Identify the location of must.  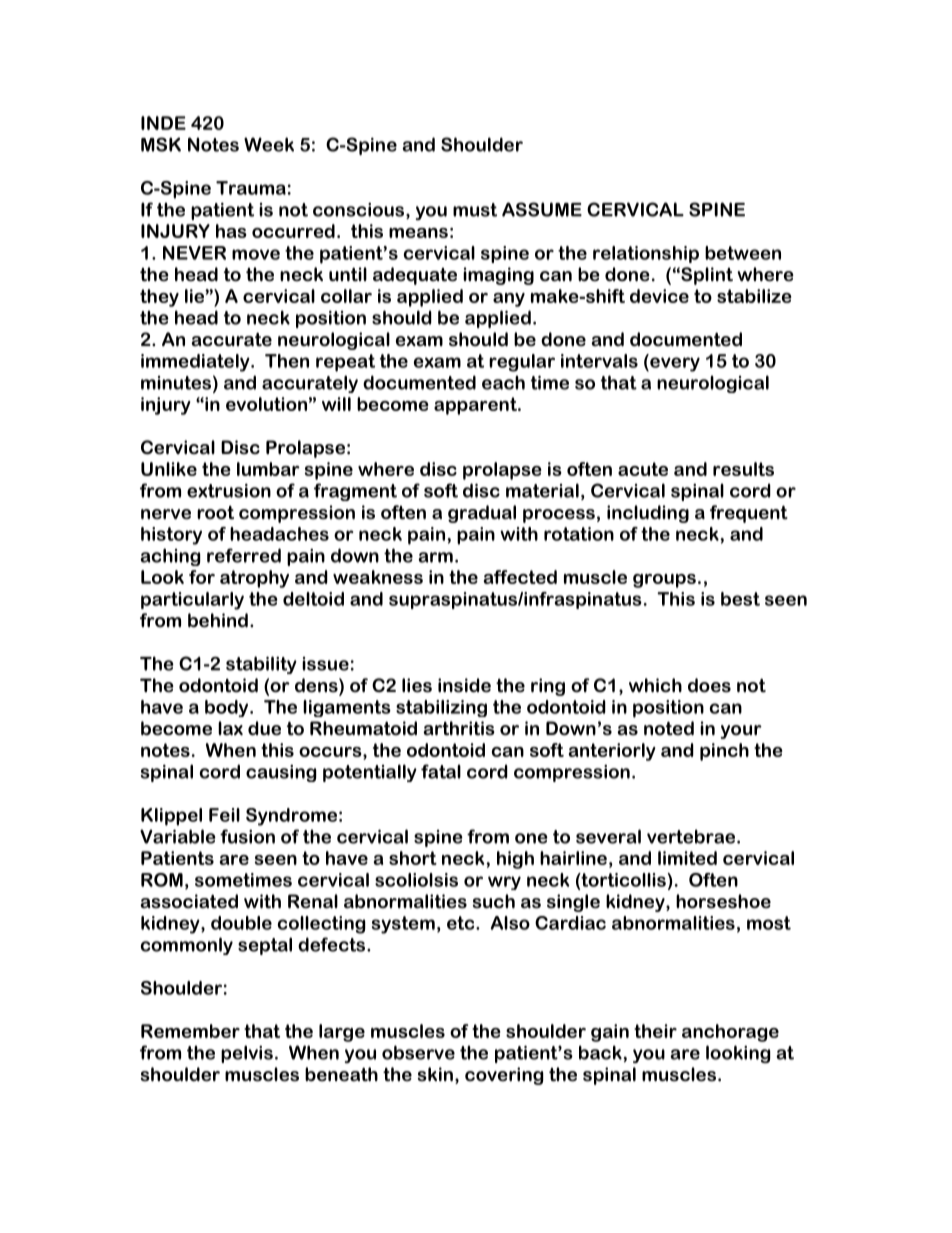
(475, 210).
